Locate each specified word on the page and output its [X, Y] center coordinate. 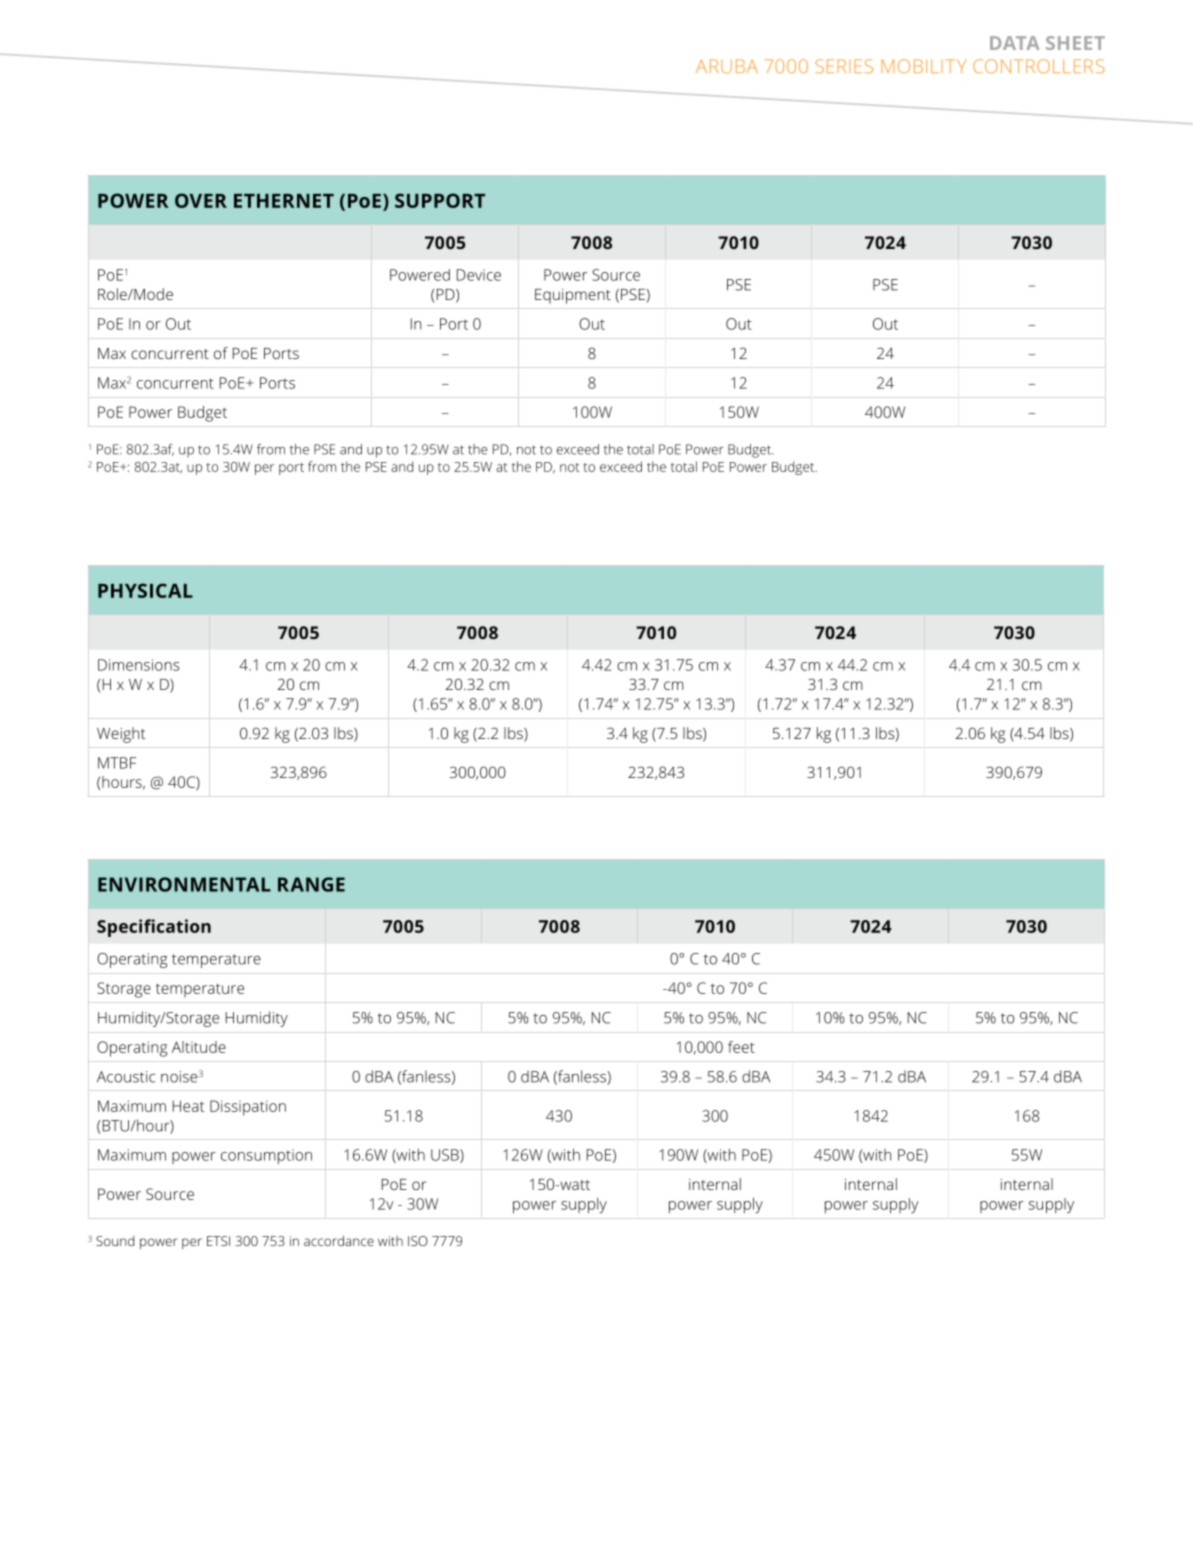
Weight [121, 735]
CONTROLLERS [1038, 66]
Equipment [573, 296]
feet [741, 1047]
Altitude [199, 1047]
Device [479, 275]
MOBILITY [923, 66]
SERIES [844, 66]
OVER [201, 200]
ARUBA [727, 66]
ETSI [218, 1241]
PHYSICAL [145, 590]
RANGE [311, 884]
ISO [418, 1241]
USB [446, 1156]
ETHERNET [284, 201]
